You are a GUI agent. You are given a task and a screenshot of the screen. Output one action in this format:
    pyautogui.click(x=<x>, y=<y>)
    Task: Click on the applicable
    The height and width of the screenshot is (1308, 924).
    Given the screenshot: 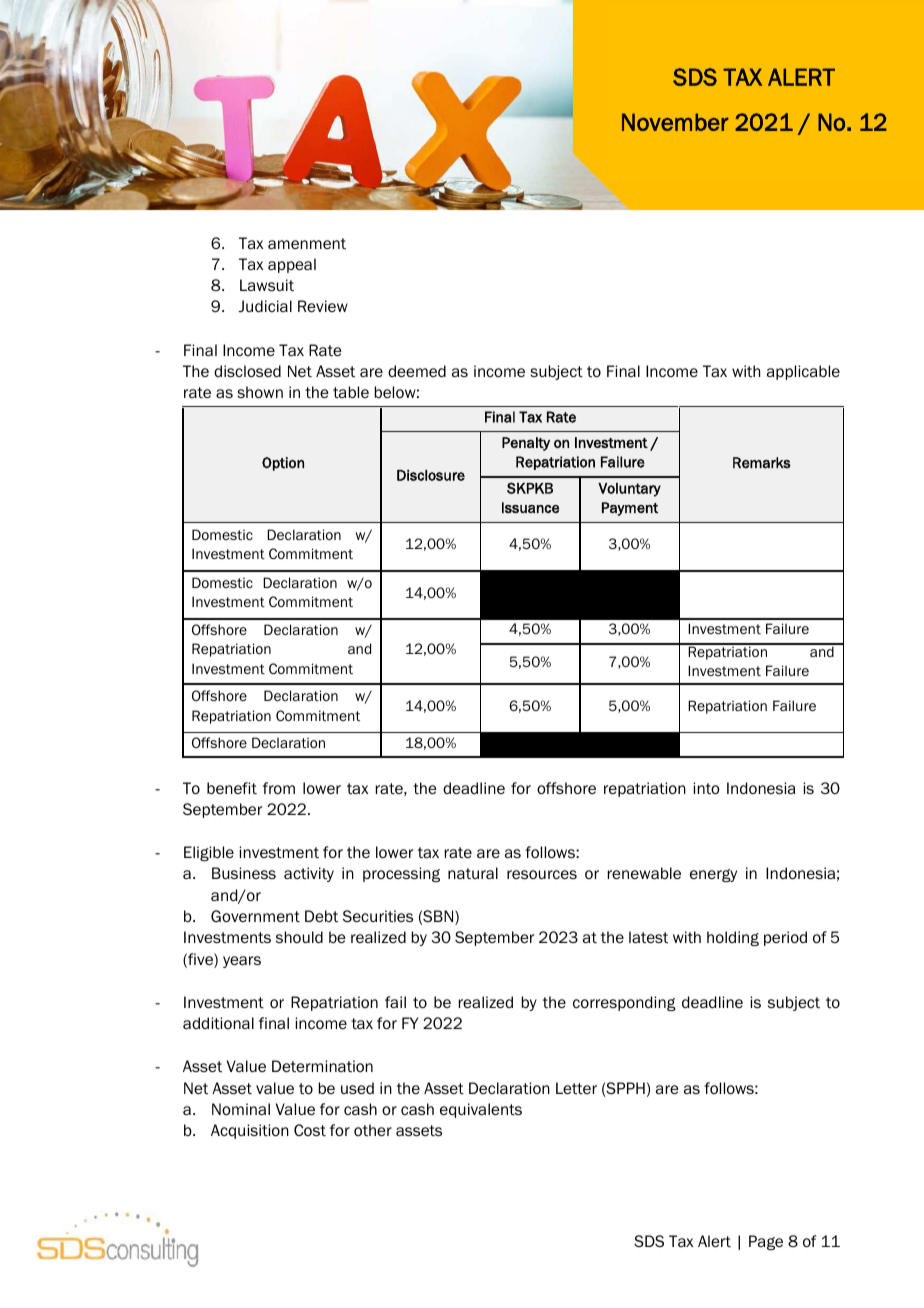 What is the action you would take?
    pyautogui.click(x=803, y=372)
